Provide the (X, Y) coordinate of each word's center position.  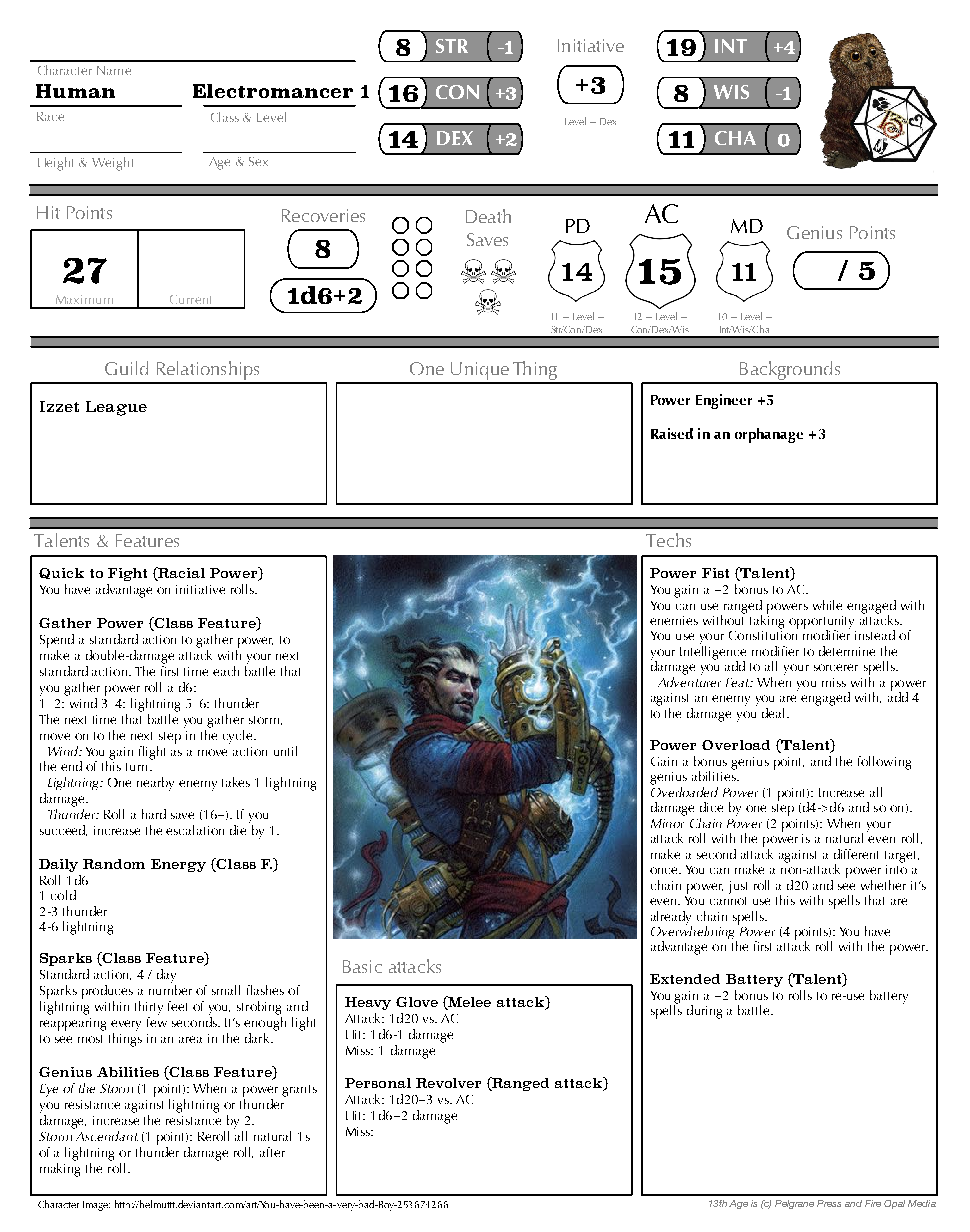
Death (488, 216)
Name (114, 70)
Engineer (724, 401)
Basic (362, 966)
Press (829, 1203)
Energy (178, 865)
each (226, 671)
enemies (674, 620)
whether (883, 885)
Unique (480, 372)
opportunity (821, 623)
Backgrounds (790, 372)
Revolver (448, 1083)
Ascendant (106, 1134)
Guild (126, 368)
